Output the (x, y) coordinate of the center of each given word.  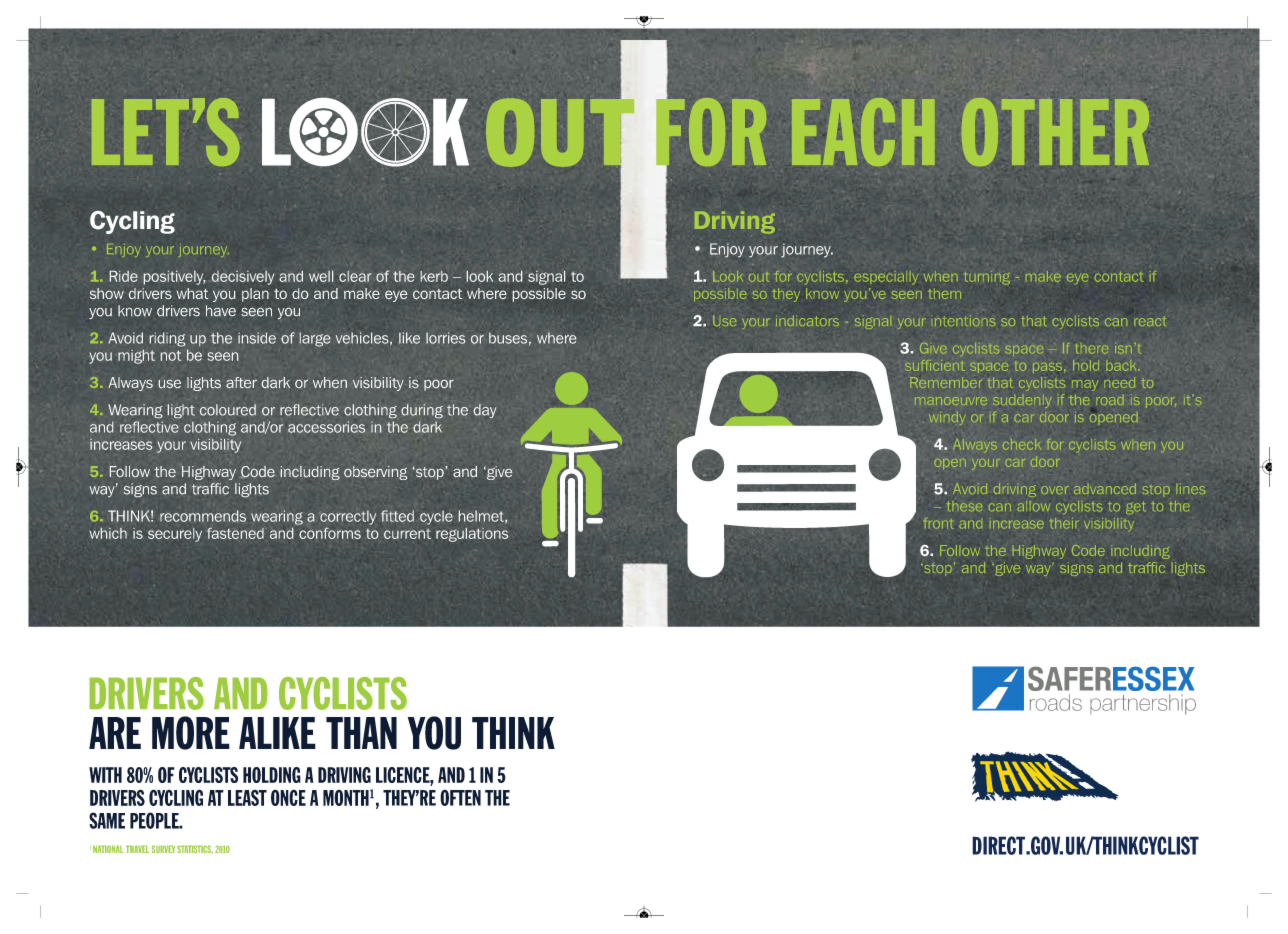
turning (987, 278)
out (759, 277)
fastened (235, 533)
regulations (472, 535)
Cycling (132, 222)
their (1064, 523)
